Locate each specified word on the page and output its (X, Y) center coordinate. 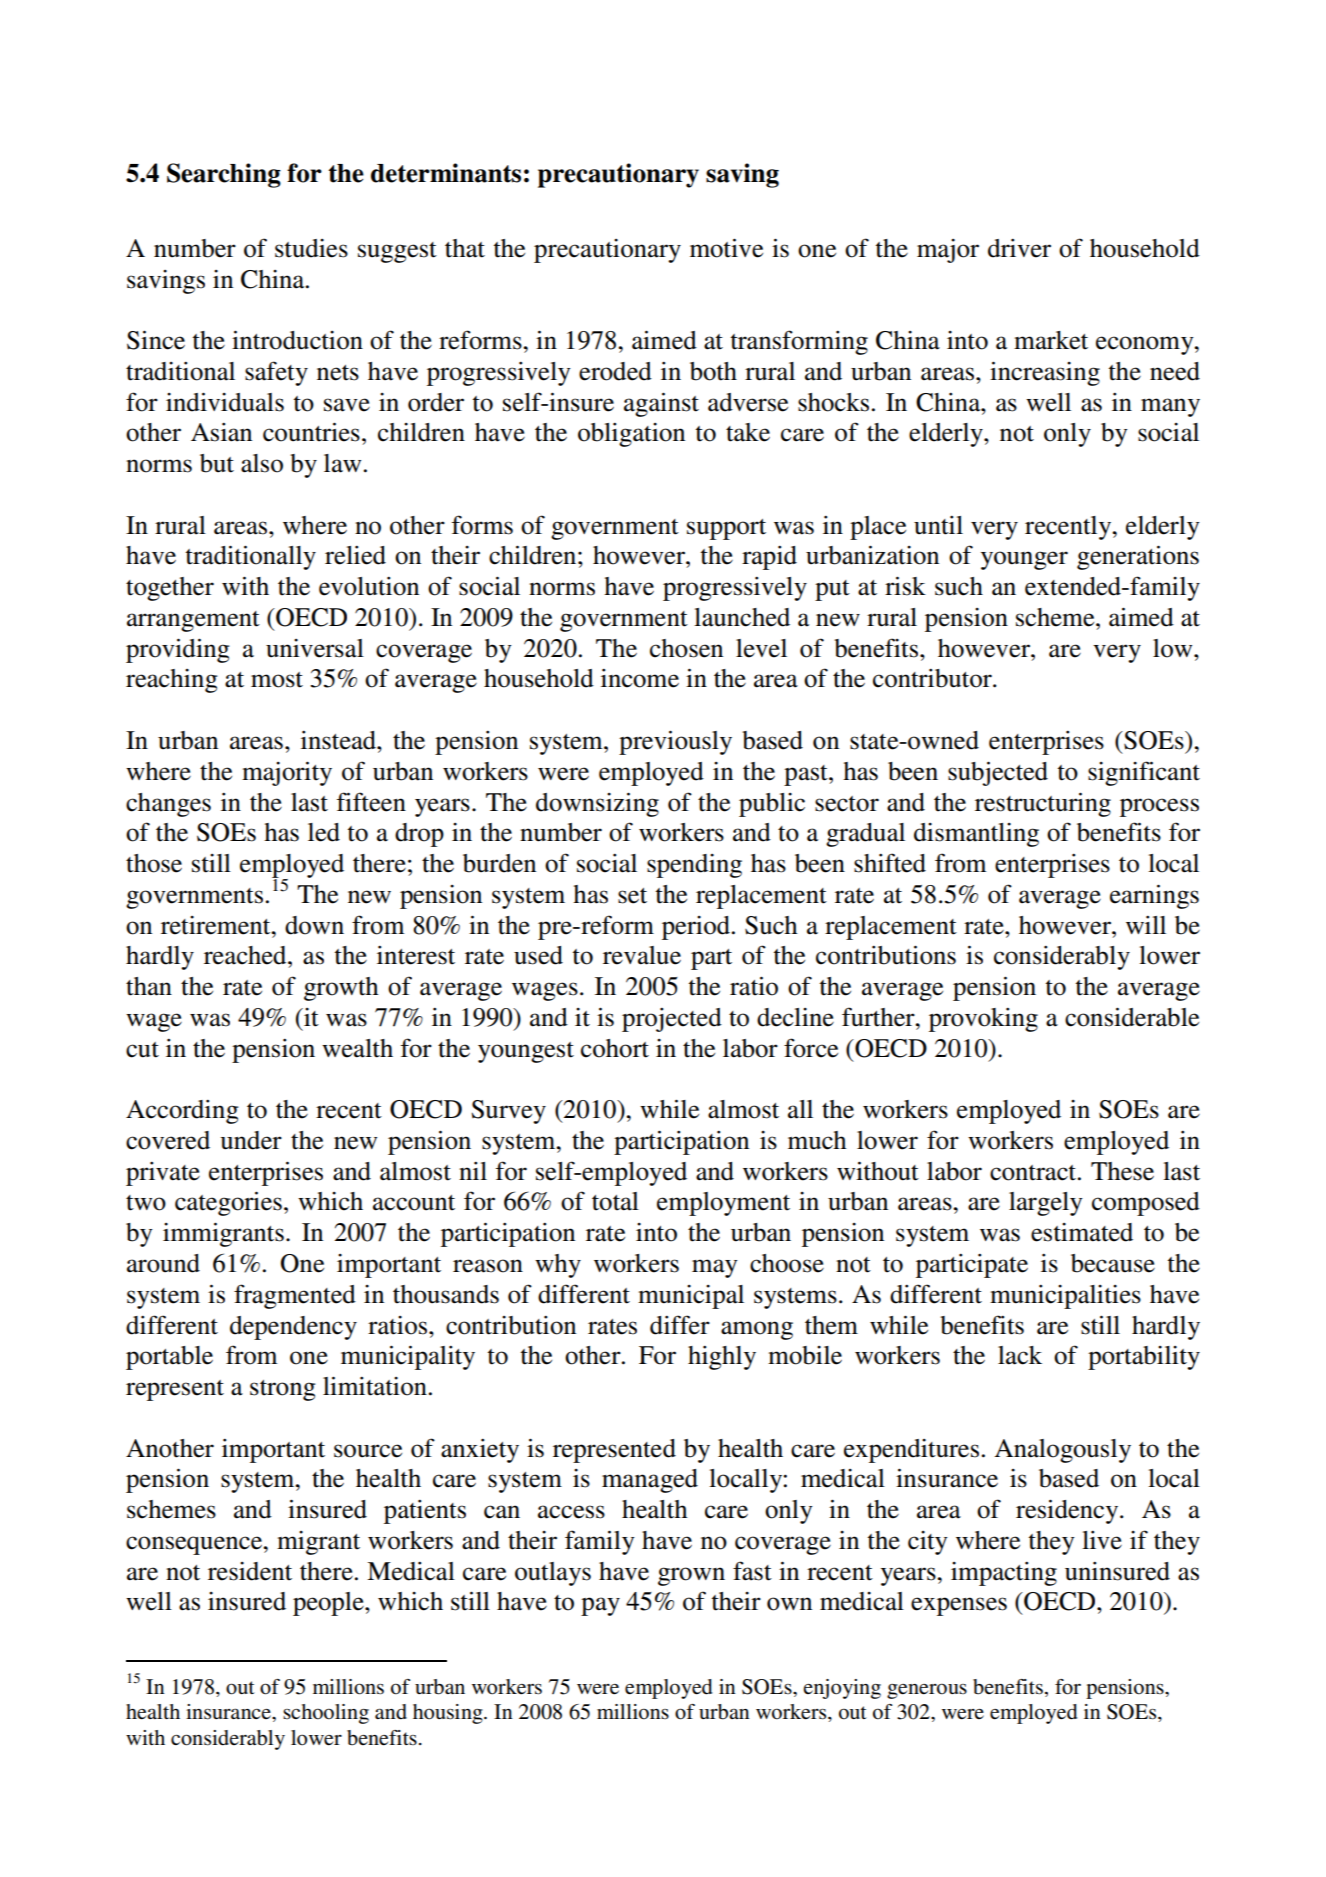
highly (722, 1358)
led (324, 832)
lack (1020, 1355)
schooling (326, 1714)
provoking (983, 1020)
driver (1019, 248)
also (262, 463)
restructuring (1043, 804)
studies (311, 248)
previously (675, 742)
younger (1024, 560)
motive (726, 248)
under (251, 1140)
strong (283, 1390)
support (726, 529)
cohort (615, 1048)
